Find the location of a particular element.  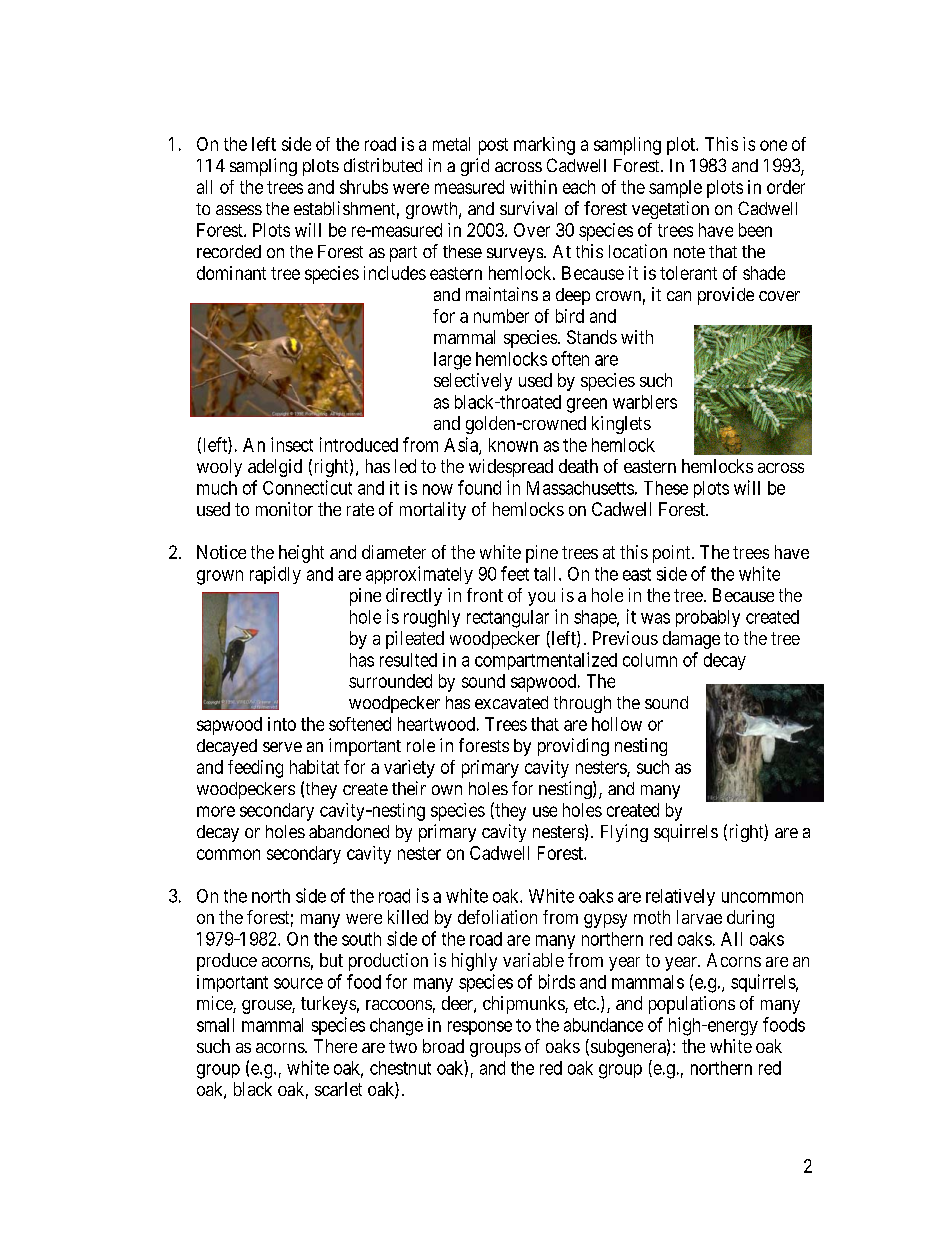

introduced is located at coordinates (359, 444).
